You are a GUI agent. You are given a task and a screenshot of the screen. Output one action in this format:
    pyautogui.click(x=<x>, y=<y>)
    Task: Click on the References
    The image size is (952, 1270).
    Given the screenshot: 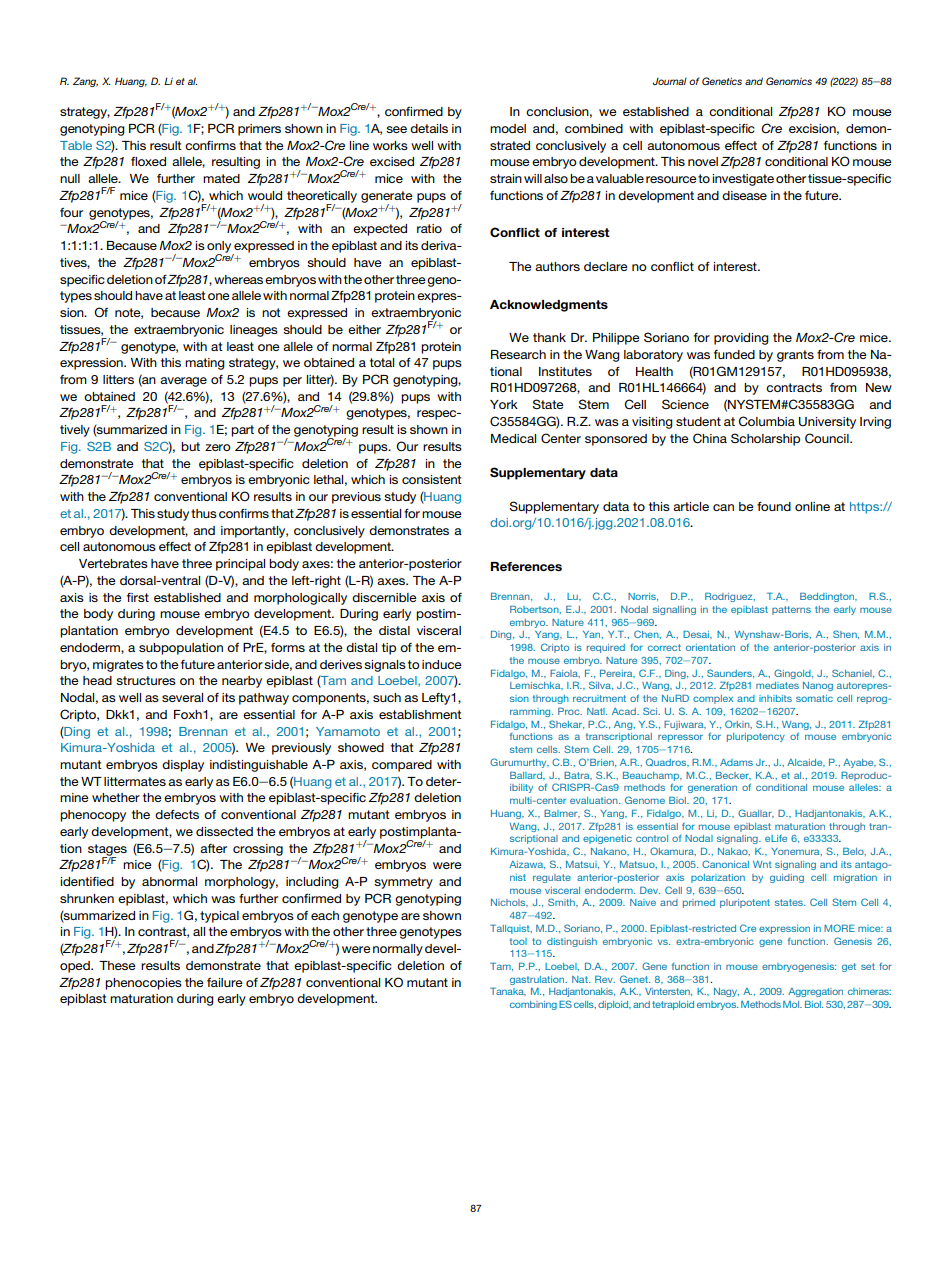 What is the action you would take?
    pyautogui.click(x=526, y=566)
